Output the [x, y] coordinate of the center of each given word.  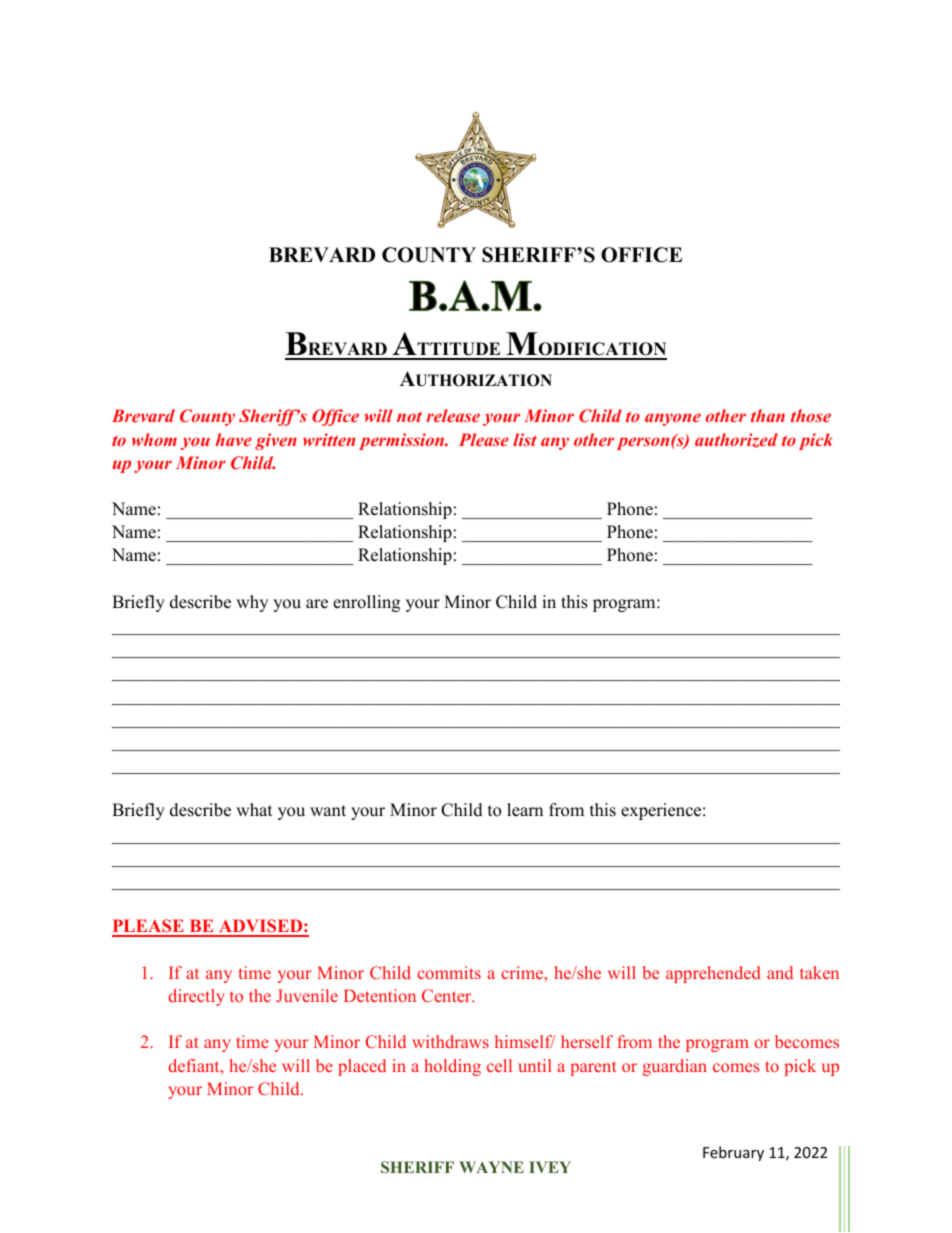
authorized [736, 440]
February [733, 1153]
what [254, 809]
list [525, 439]
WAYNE [491, 1167]
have [233, 439]
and [780, 972]
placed [362, 1067]
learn [525, 810]
